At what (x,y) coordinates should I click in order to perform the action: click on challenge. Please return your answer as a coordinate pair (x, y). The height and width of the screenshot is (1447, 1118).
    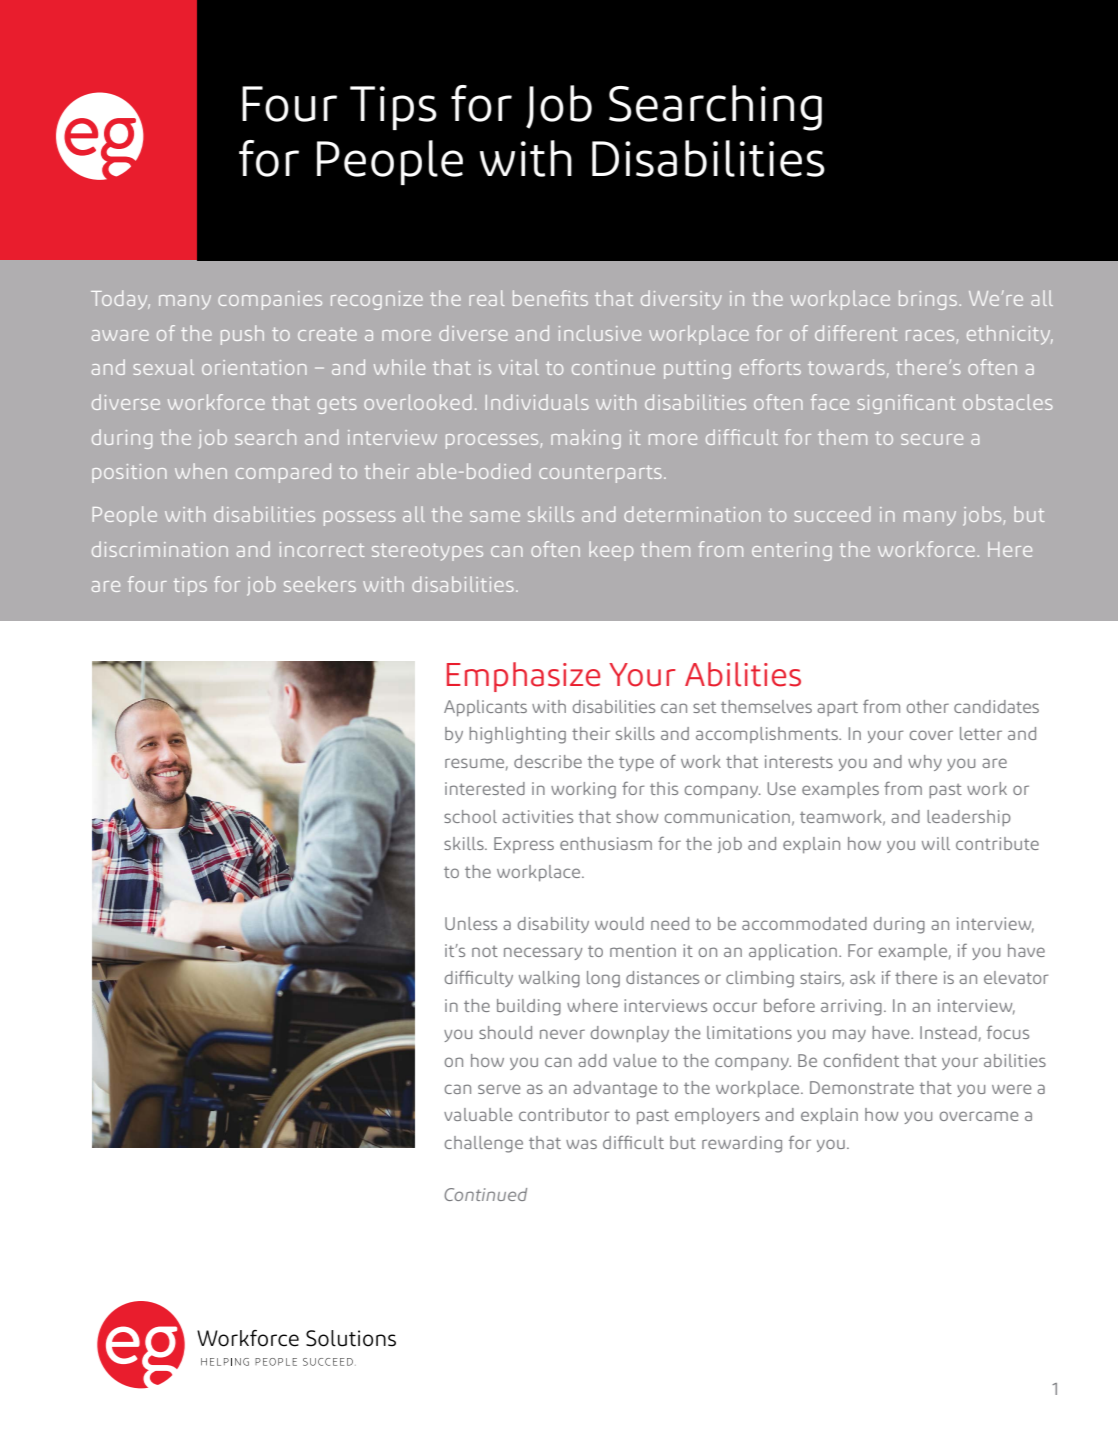
    Looking at the image, I should click on (484, 1144).
